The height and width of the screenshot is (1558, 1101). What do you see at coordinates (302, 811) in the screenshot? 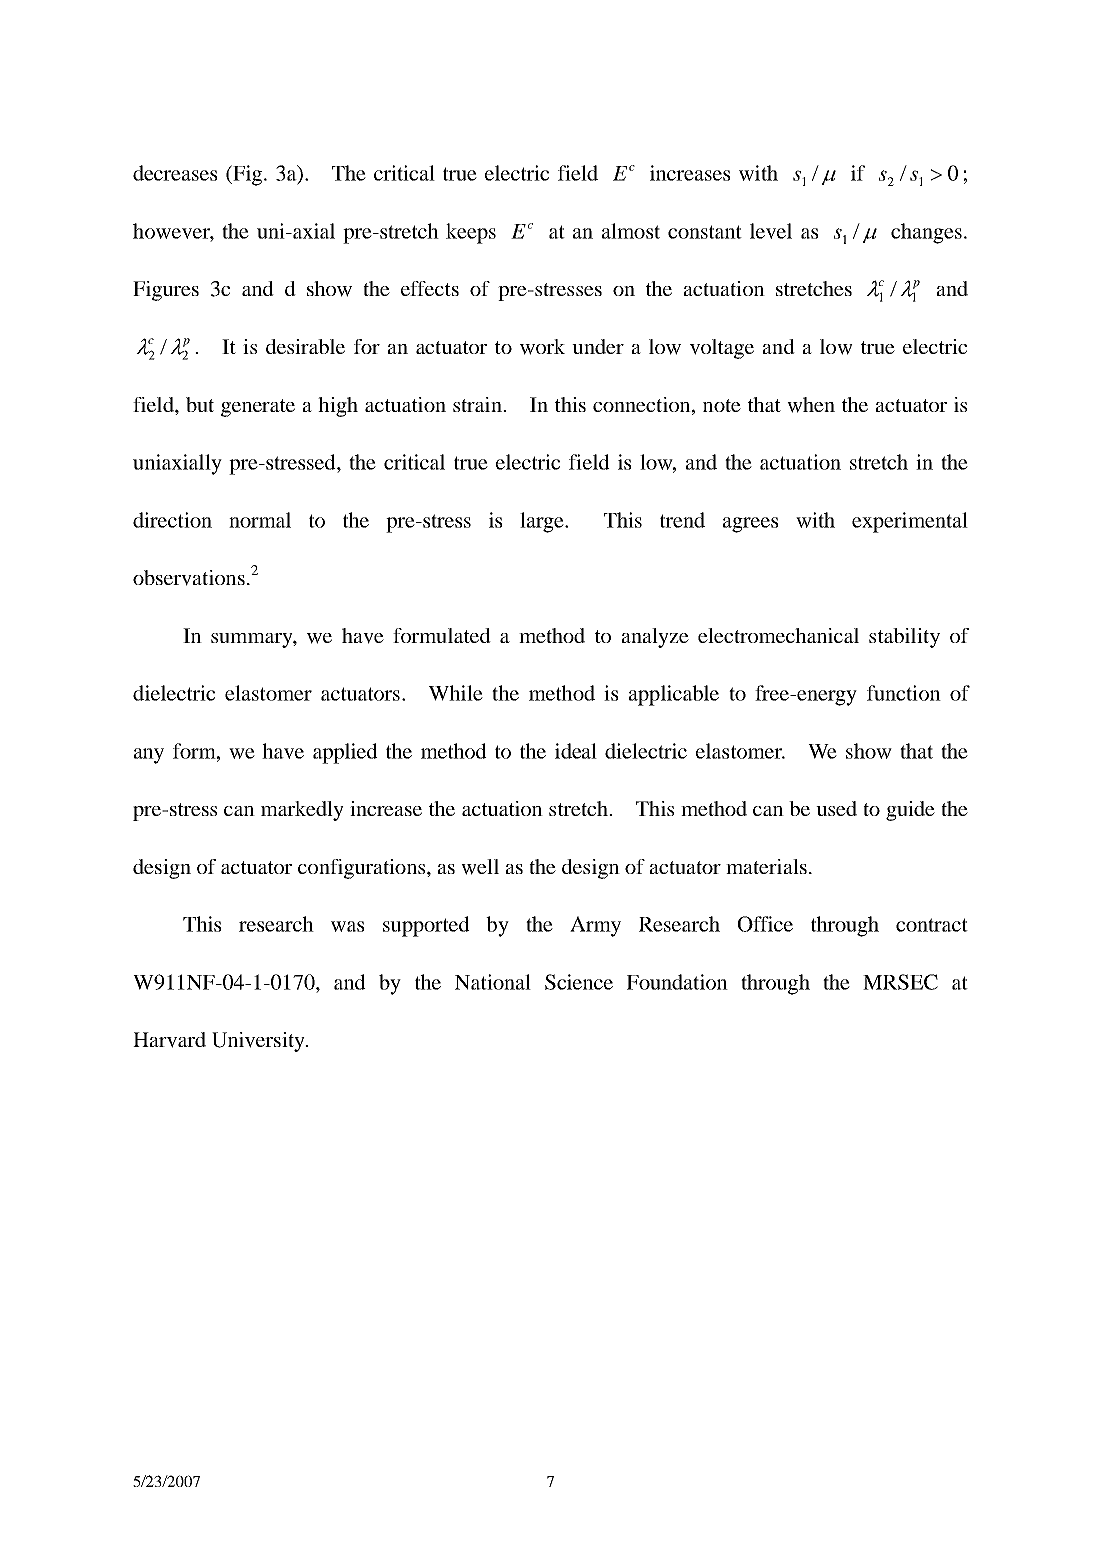
I see `markedly` at bounding box center [302, 811].
